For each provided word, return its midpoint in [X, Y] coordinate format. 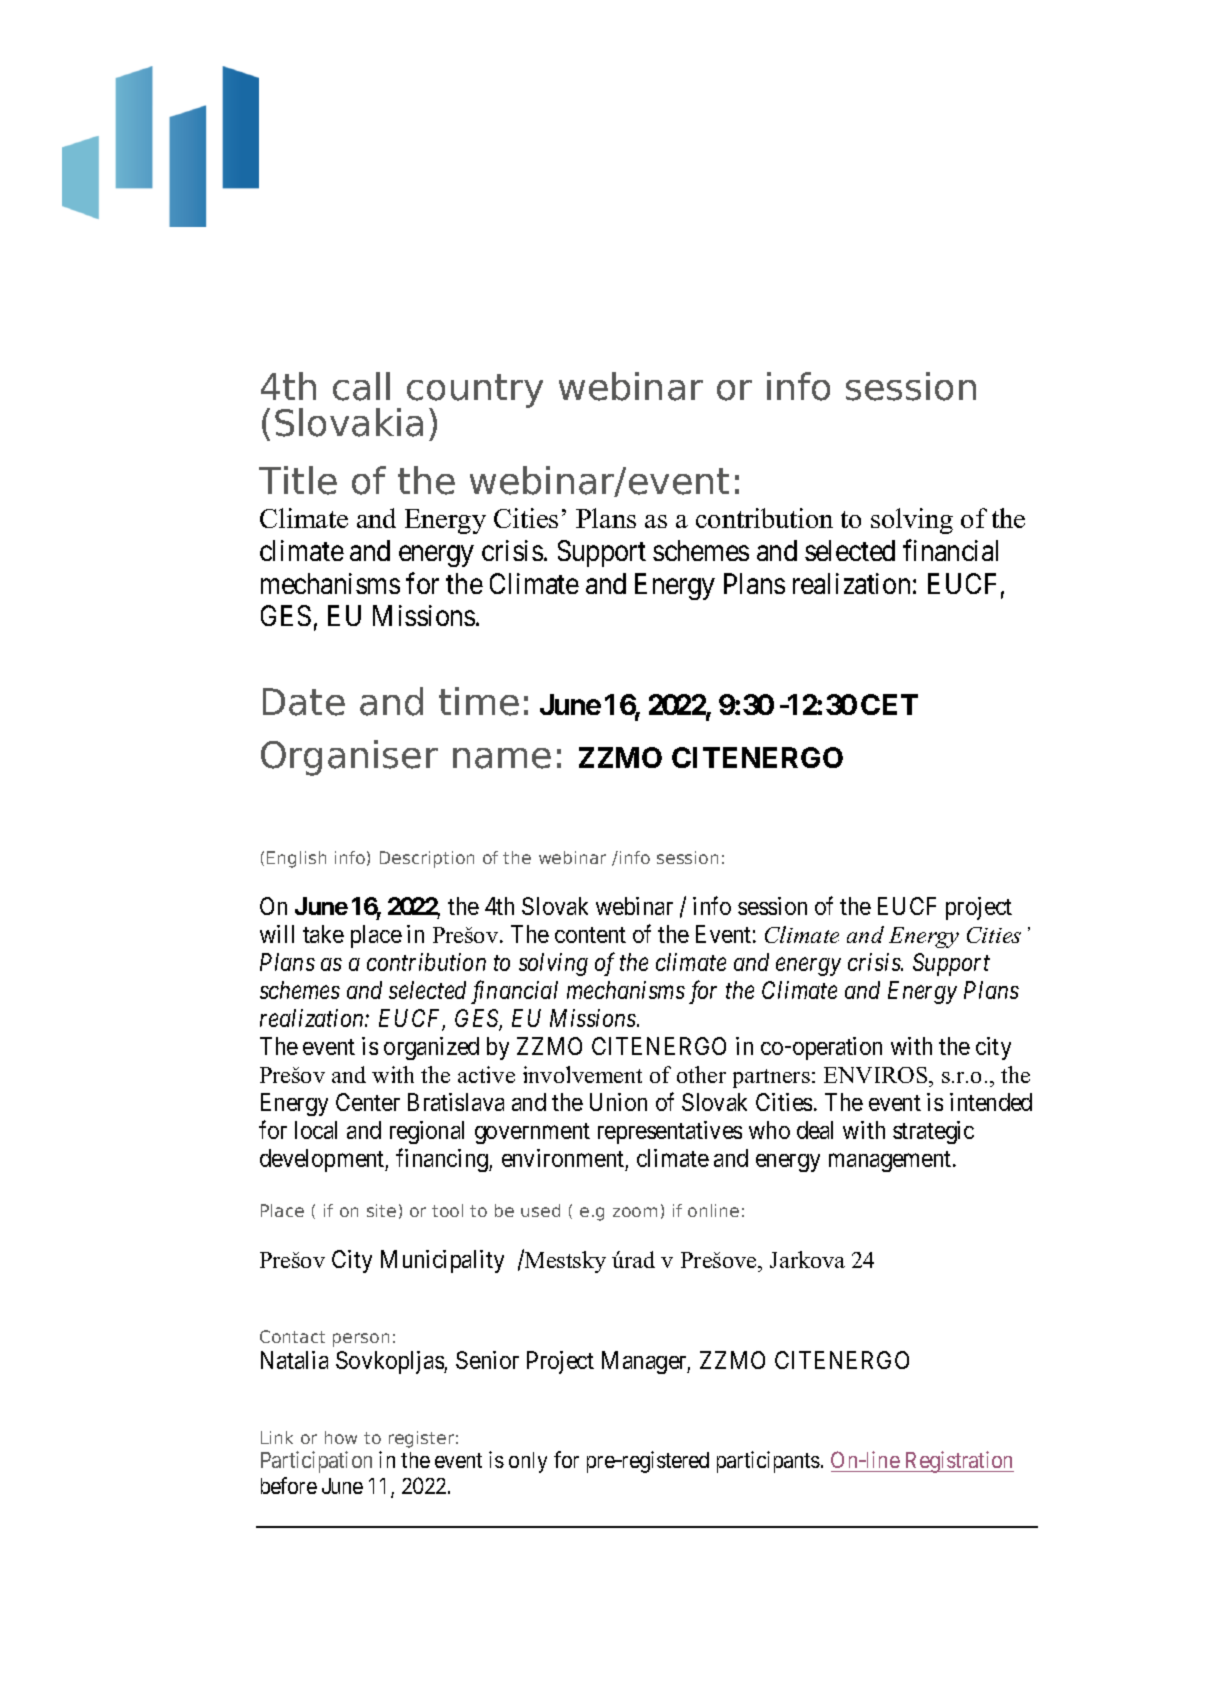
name [502, 758]
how [341, 1437]
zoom [635, 1212]
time [479, 701]
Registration [958, 1462]
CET [889, 704]
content [590, 935]
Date [304, 702]
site [381, 1210]
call [361, 386]
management [891, 1161]
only [528, 1462]
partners [771, 1078]
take [323, 934]
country [475, 392]
